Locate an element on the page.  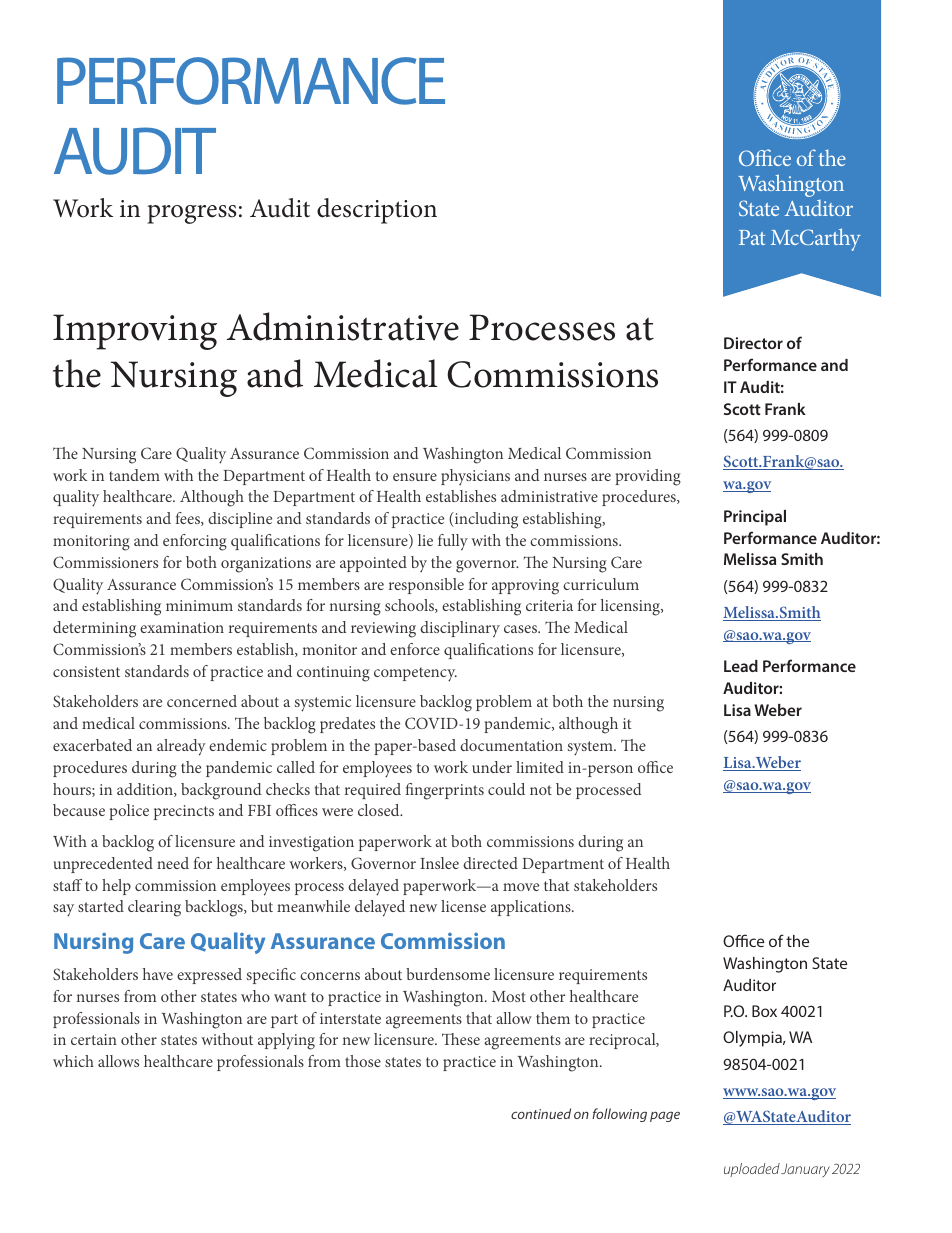
not is located at coordinates (541, 790).
